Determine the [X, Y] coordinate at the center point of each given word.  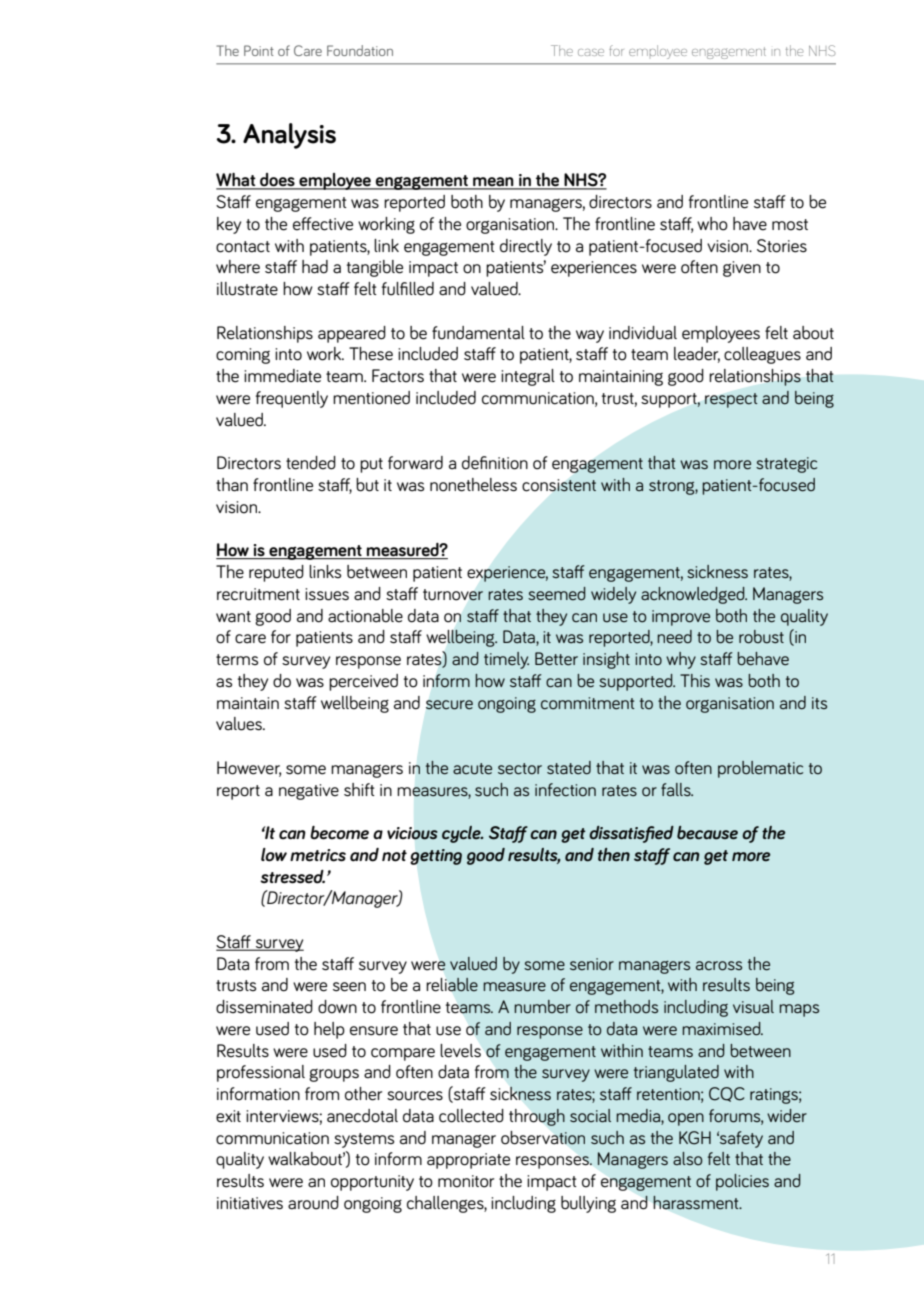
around [313, 1203]
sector [520, 769]
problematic [760, 769]
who [712, 224]
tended [311, 463]
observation [543, 1138]
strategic [786, 465]
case [591, 52]
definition [495, 463]
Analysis [289, 136]
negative [309, 792]
